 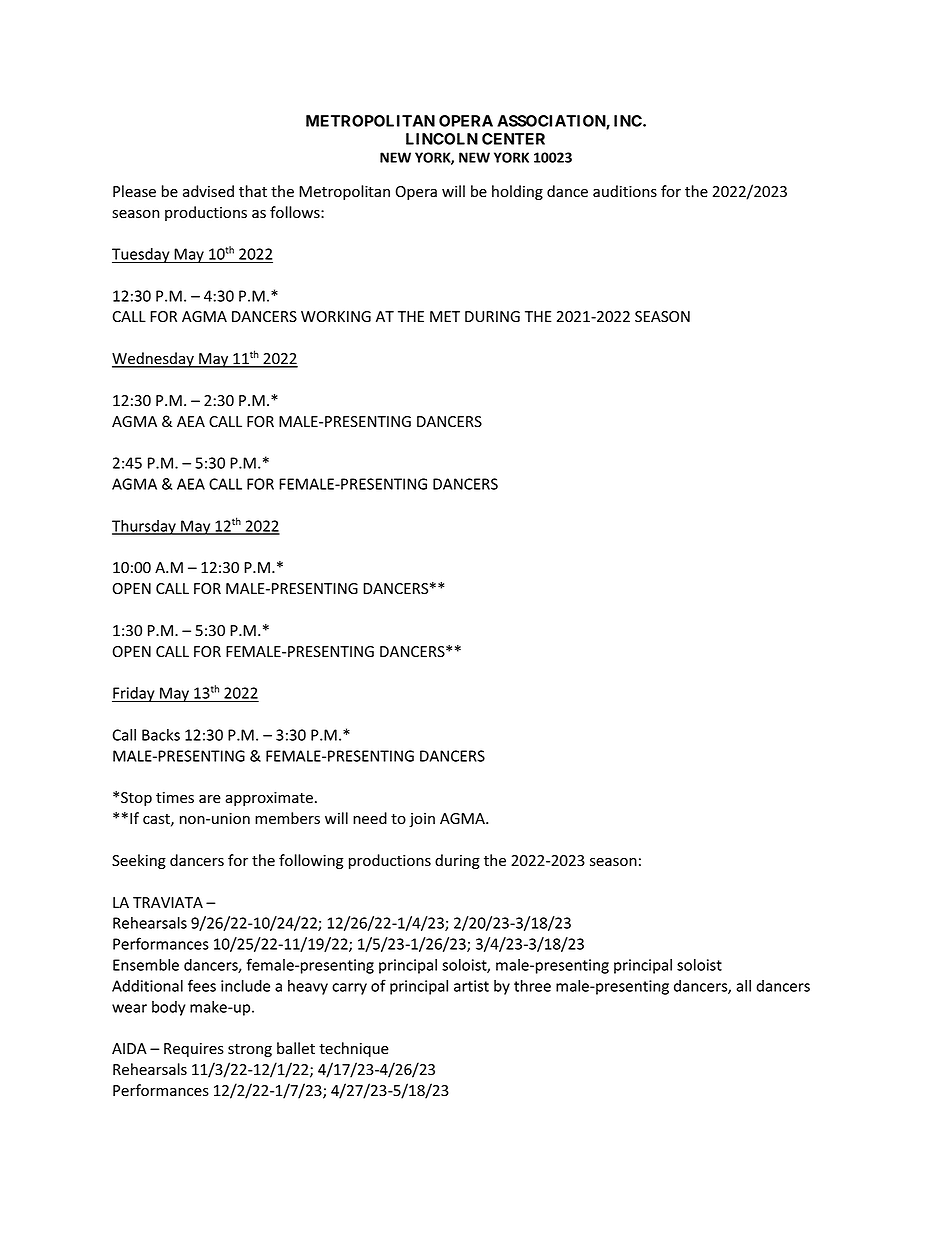 What do you see at coordinates (287, 818) in the screenshot?
I see `members` at bounding box center [287, 818].
